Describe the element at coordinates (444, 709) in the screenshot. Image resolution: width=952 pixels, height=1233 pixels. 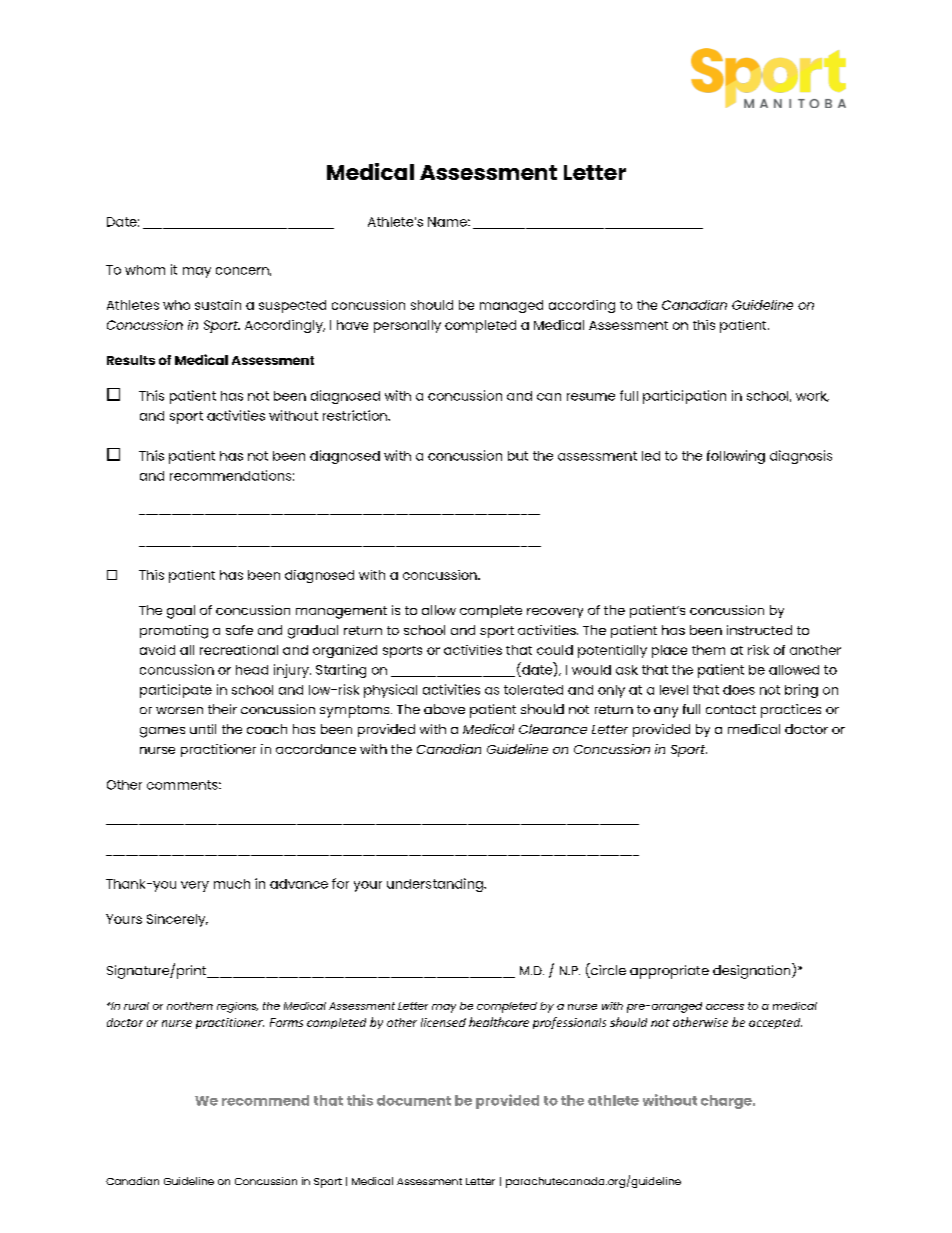
I see `above` at that location.
